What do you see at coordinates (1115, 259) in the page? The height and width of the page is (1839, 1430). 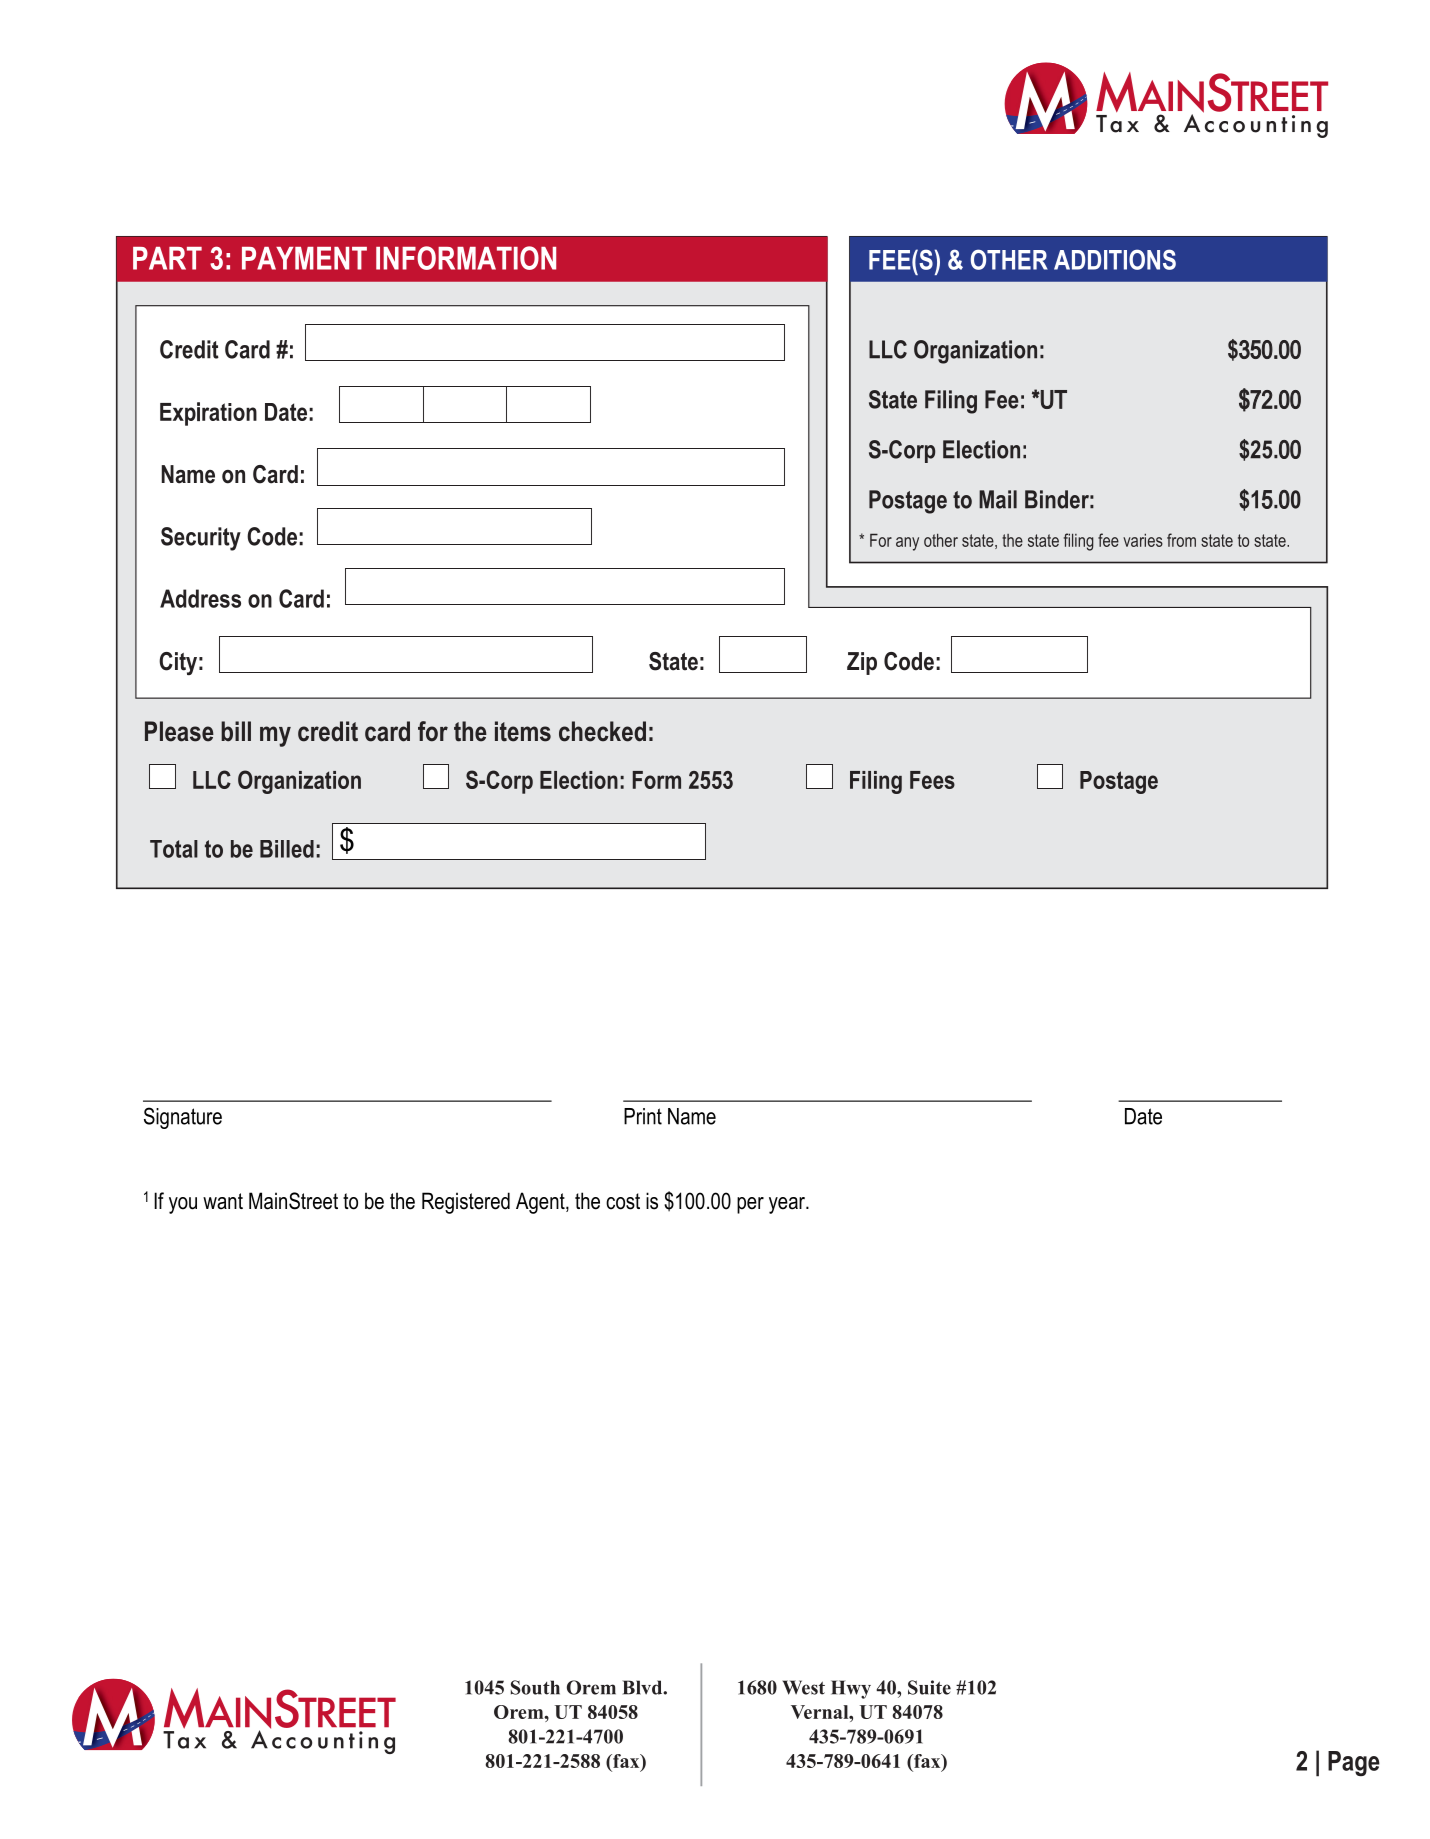 I see `ADDITIONS` at bounding box center [1115, 259].
